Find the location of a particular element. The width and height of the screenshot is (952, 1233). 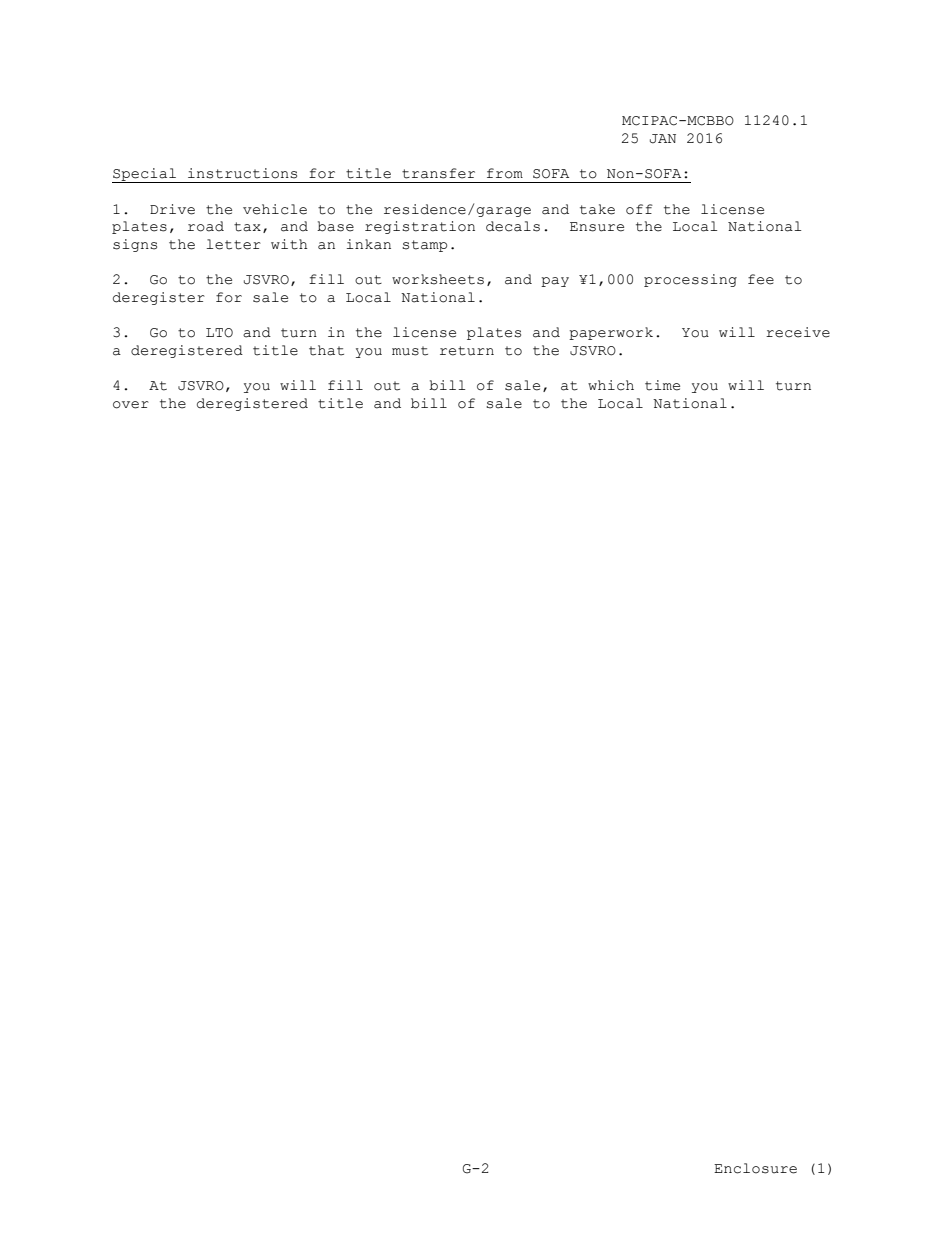

time is located at coordinates (662, 385).
